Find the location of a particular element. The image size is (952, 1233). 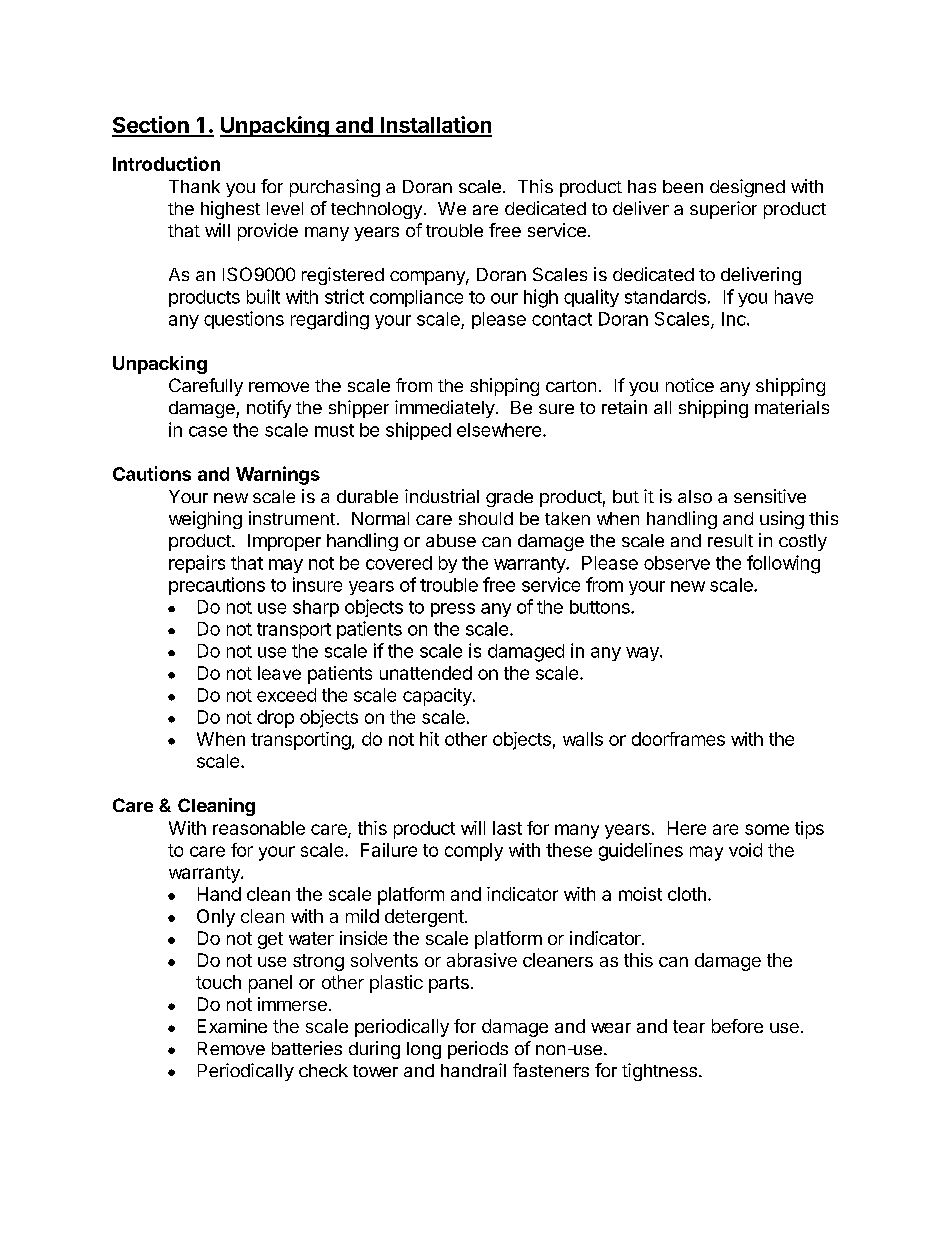

technology is located at coordinates (376, 210).
